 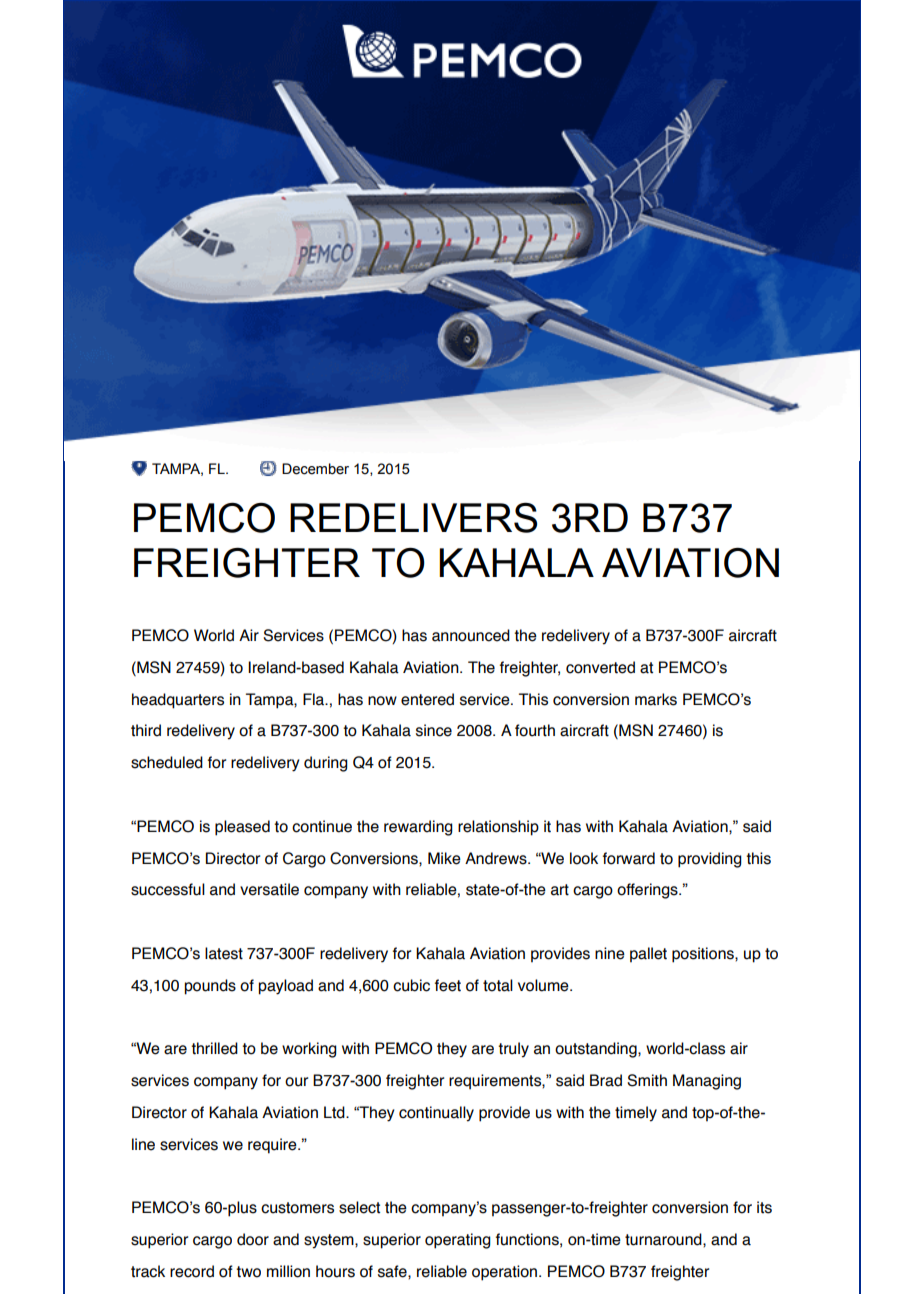 I want to click on operating, so click(x=458, y=1241).
